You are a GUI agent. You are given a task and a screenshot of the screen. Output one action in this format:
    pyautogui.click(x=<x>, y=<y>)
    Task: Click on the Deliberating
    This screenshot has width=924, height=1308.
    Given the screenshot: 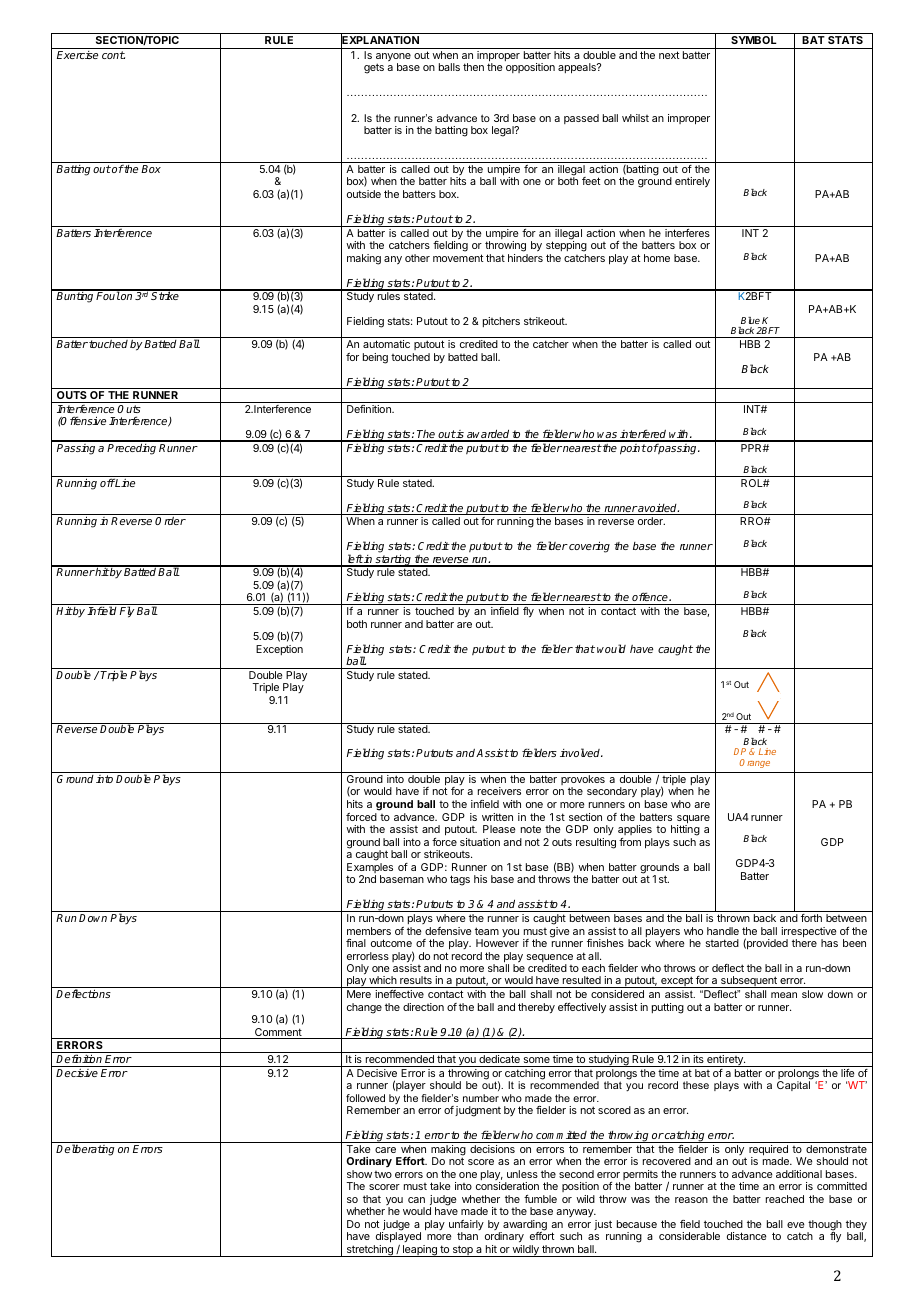 What is the action you would take?
    pyautogui.click(x=85, y=1150)
